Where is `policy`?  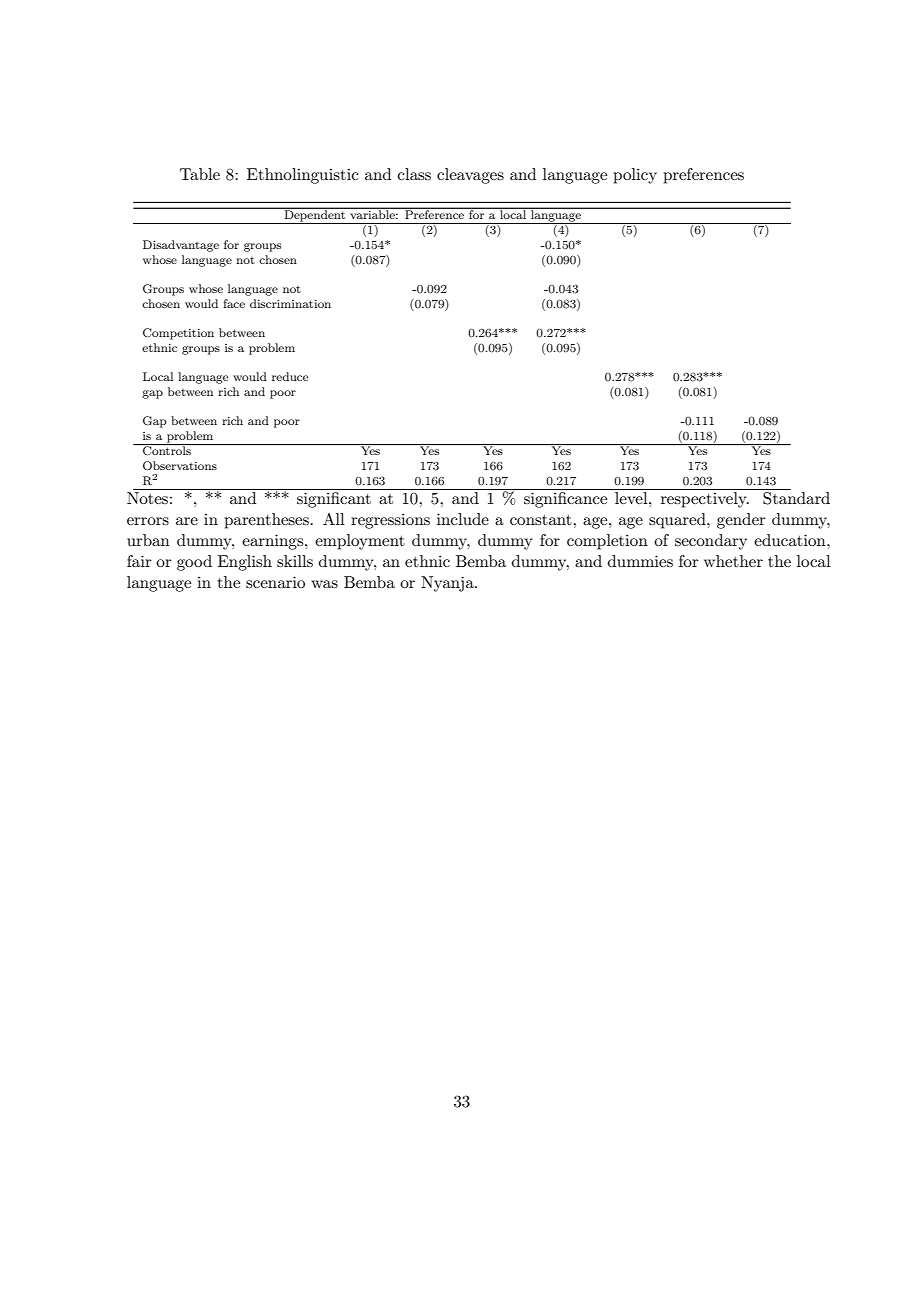 policy is located at coordinates (635, 176).
